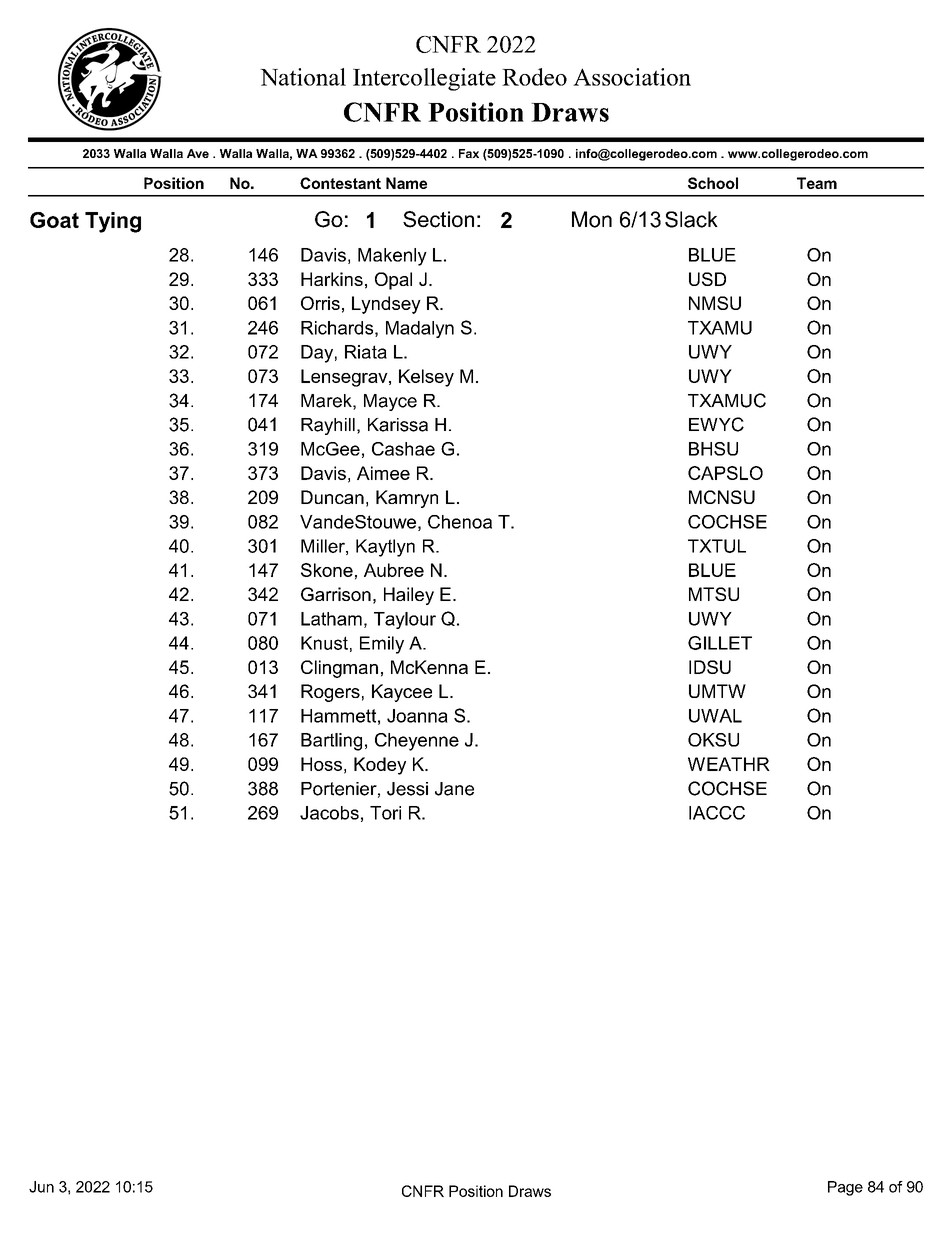 This screenshot has width=952, height=1233. I want to click on Tori, so click(385, 813).
